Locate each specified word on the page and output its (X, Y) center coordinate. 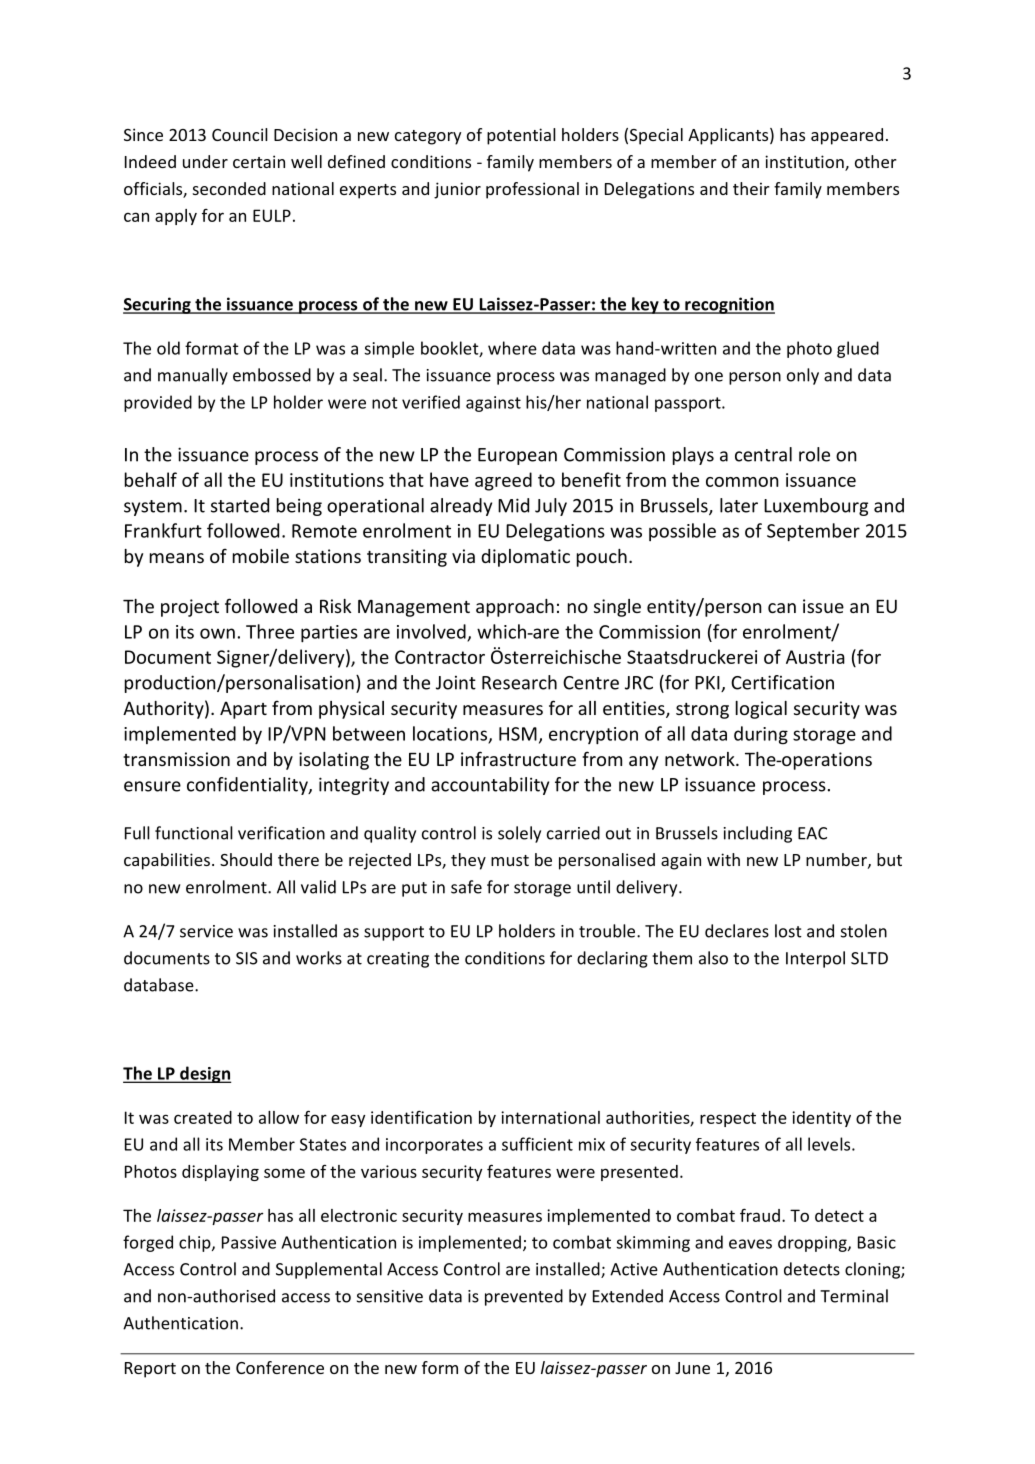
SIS (247, 958)
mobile (261, 556)
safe (466, 887)
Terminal (854, 1296)
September (813, 532)
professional (532, 190)
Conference (280, 1367)
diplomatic (525, 558)
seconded (229, 188)
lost (788, 931)
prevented (524, 1297)
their (751, 188)
